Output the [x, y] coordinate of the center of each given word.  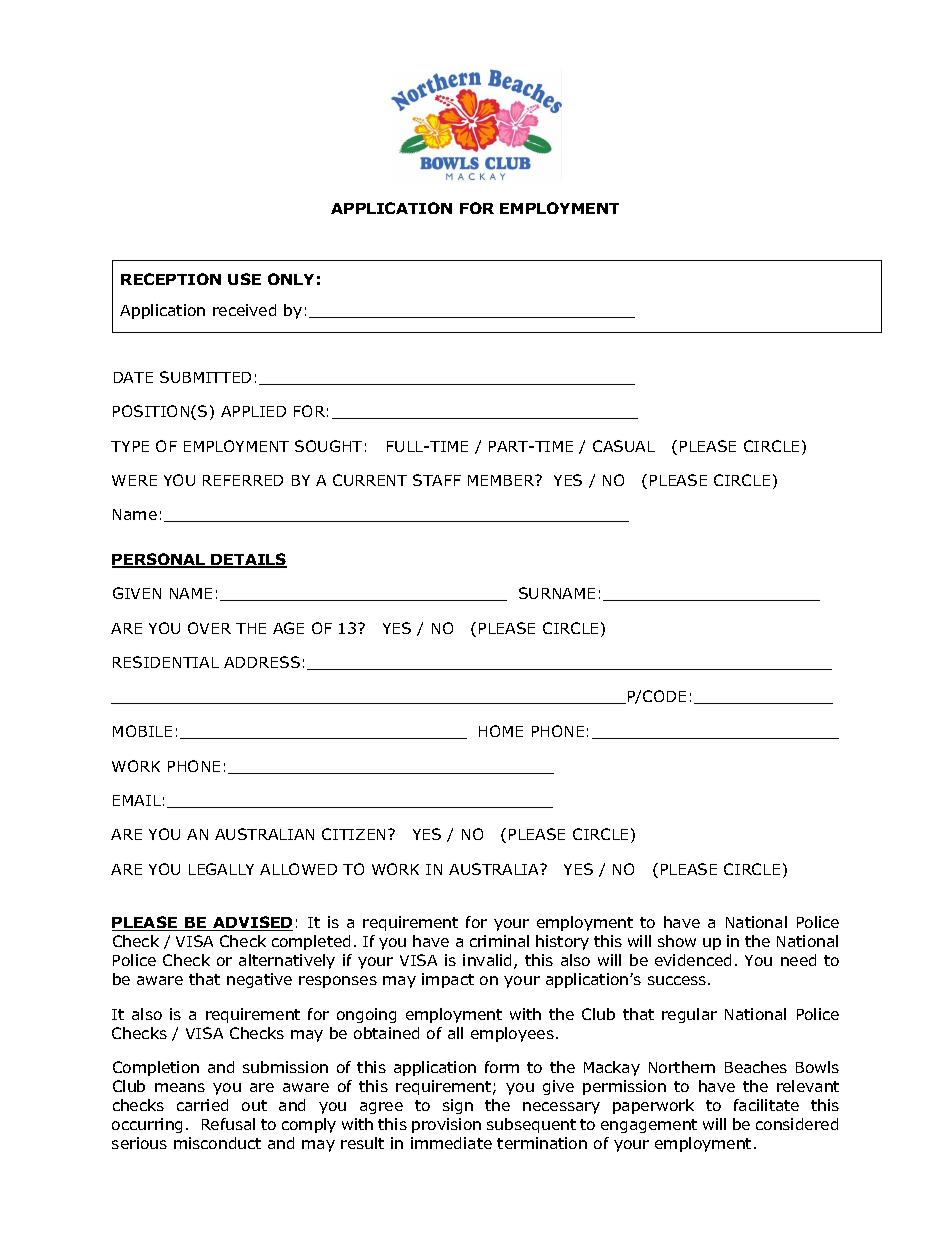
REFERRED [243, 480]
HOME [501, 731]
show [677, 941]
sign [458, 1106]
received [244, 310]
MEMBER [502, 480]
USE [244, 279]
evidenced [693, 960]
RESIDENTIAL [166, 662]
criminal [499, 941]
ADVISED [252, 923]
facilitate [766, 1105]
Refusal [228, 1124]
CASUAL [624, 446]
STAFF [437, 480]
